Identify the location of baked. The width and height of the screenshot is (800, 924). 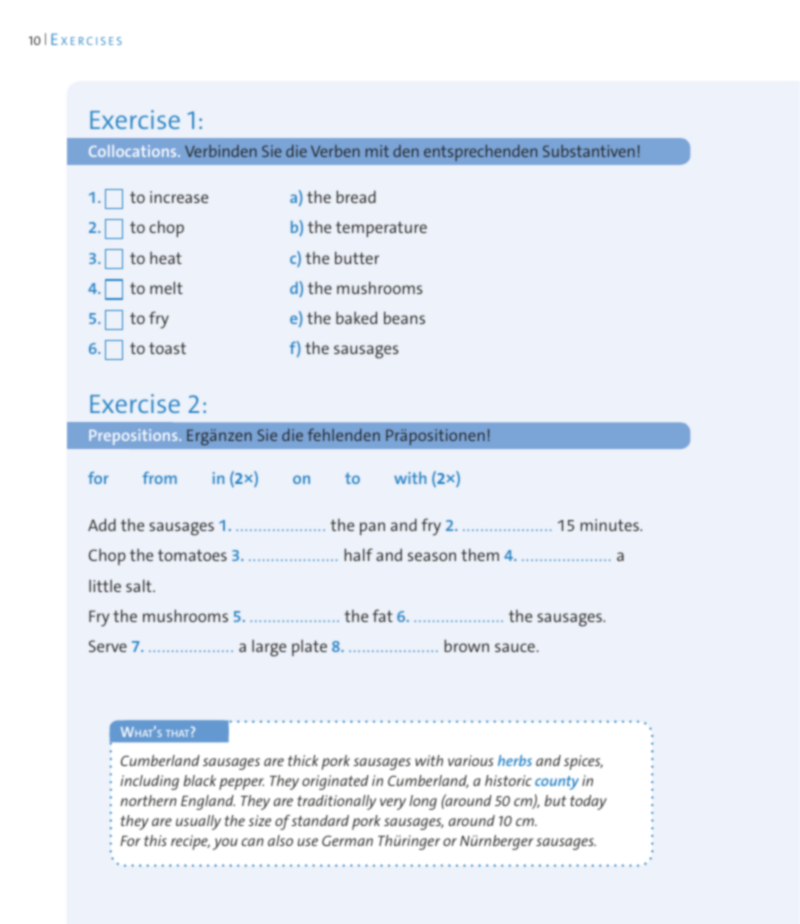
(356, 317).
